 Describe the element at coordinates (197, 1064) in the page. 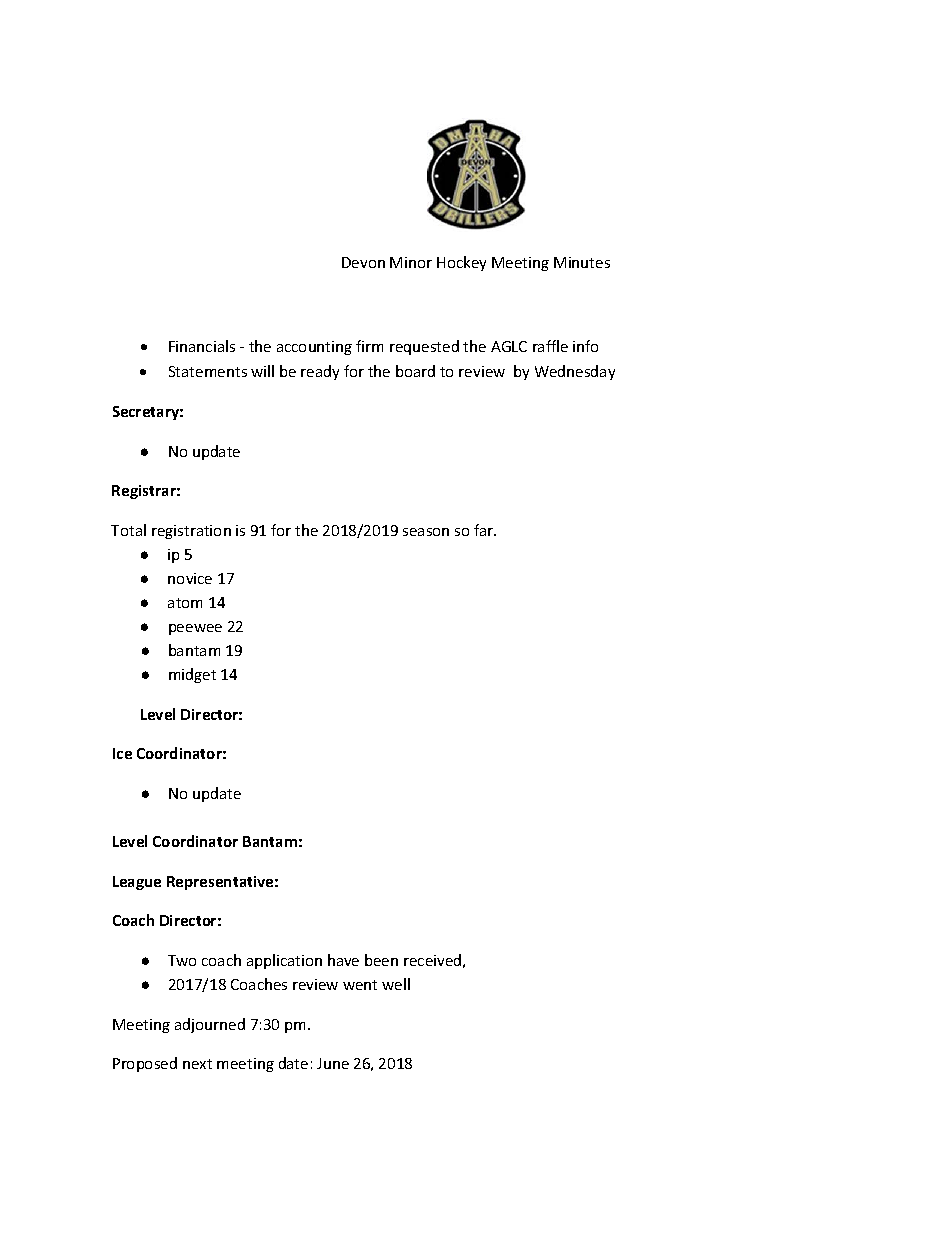

I see `next` at that location.
